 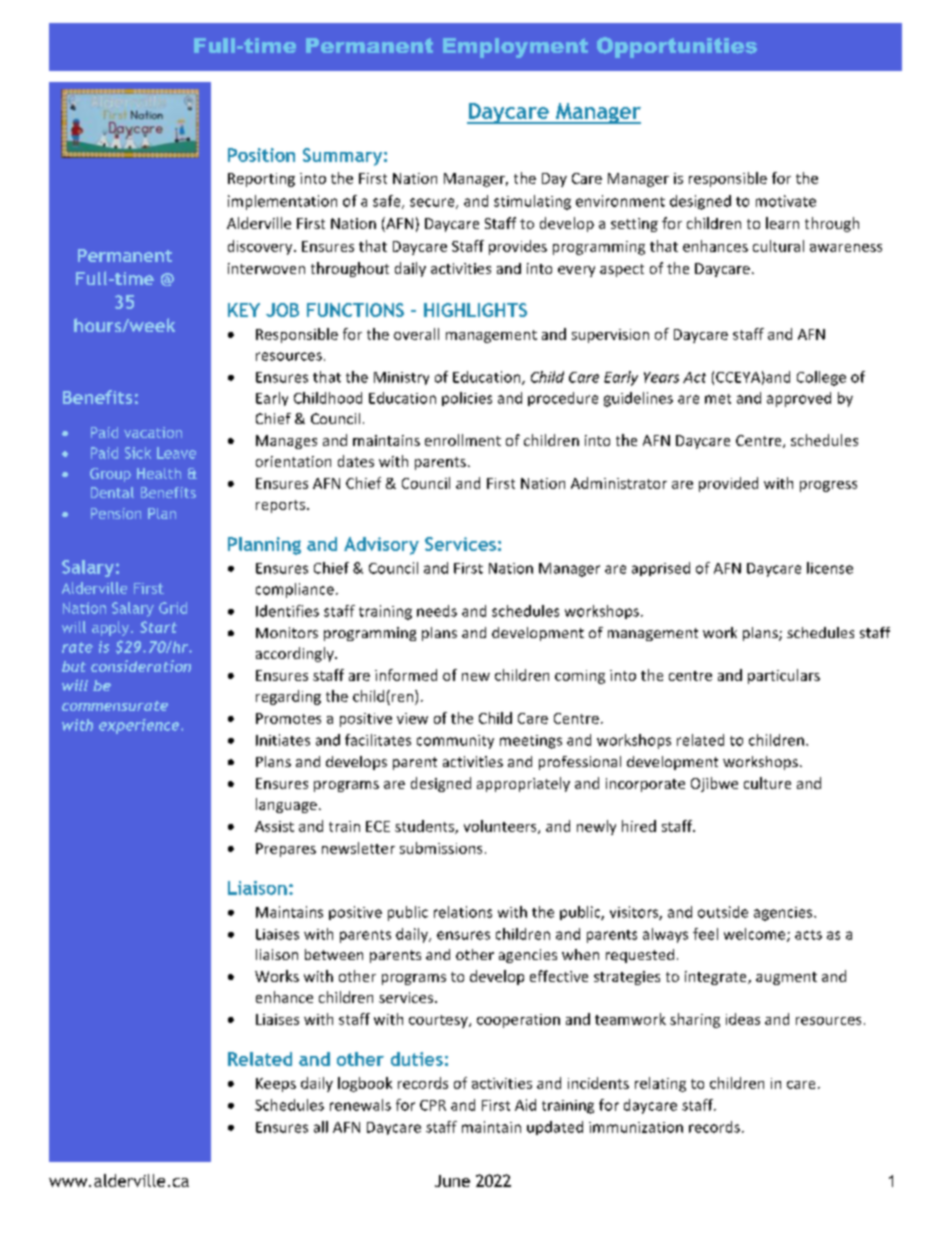 What do you see at coordinates (756, 935) in the screenshot?
I see `welcome` at bounding box center [756, 935].
